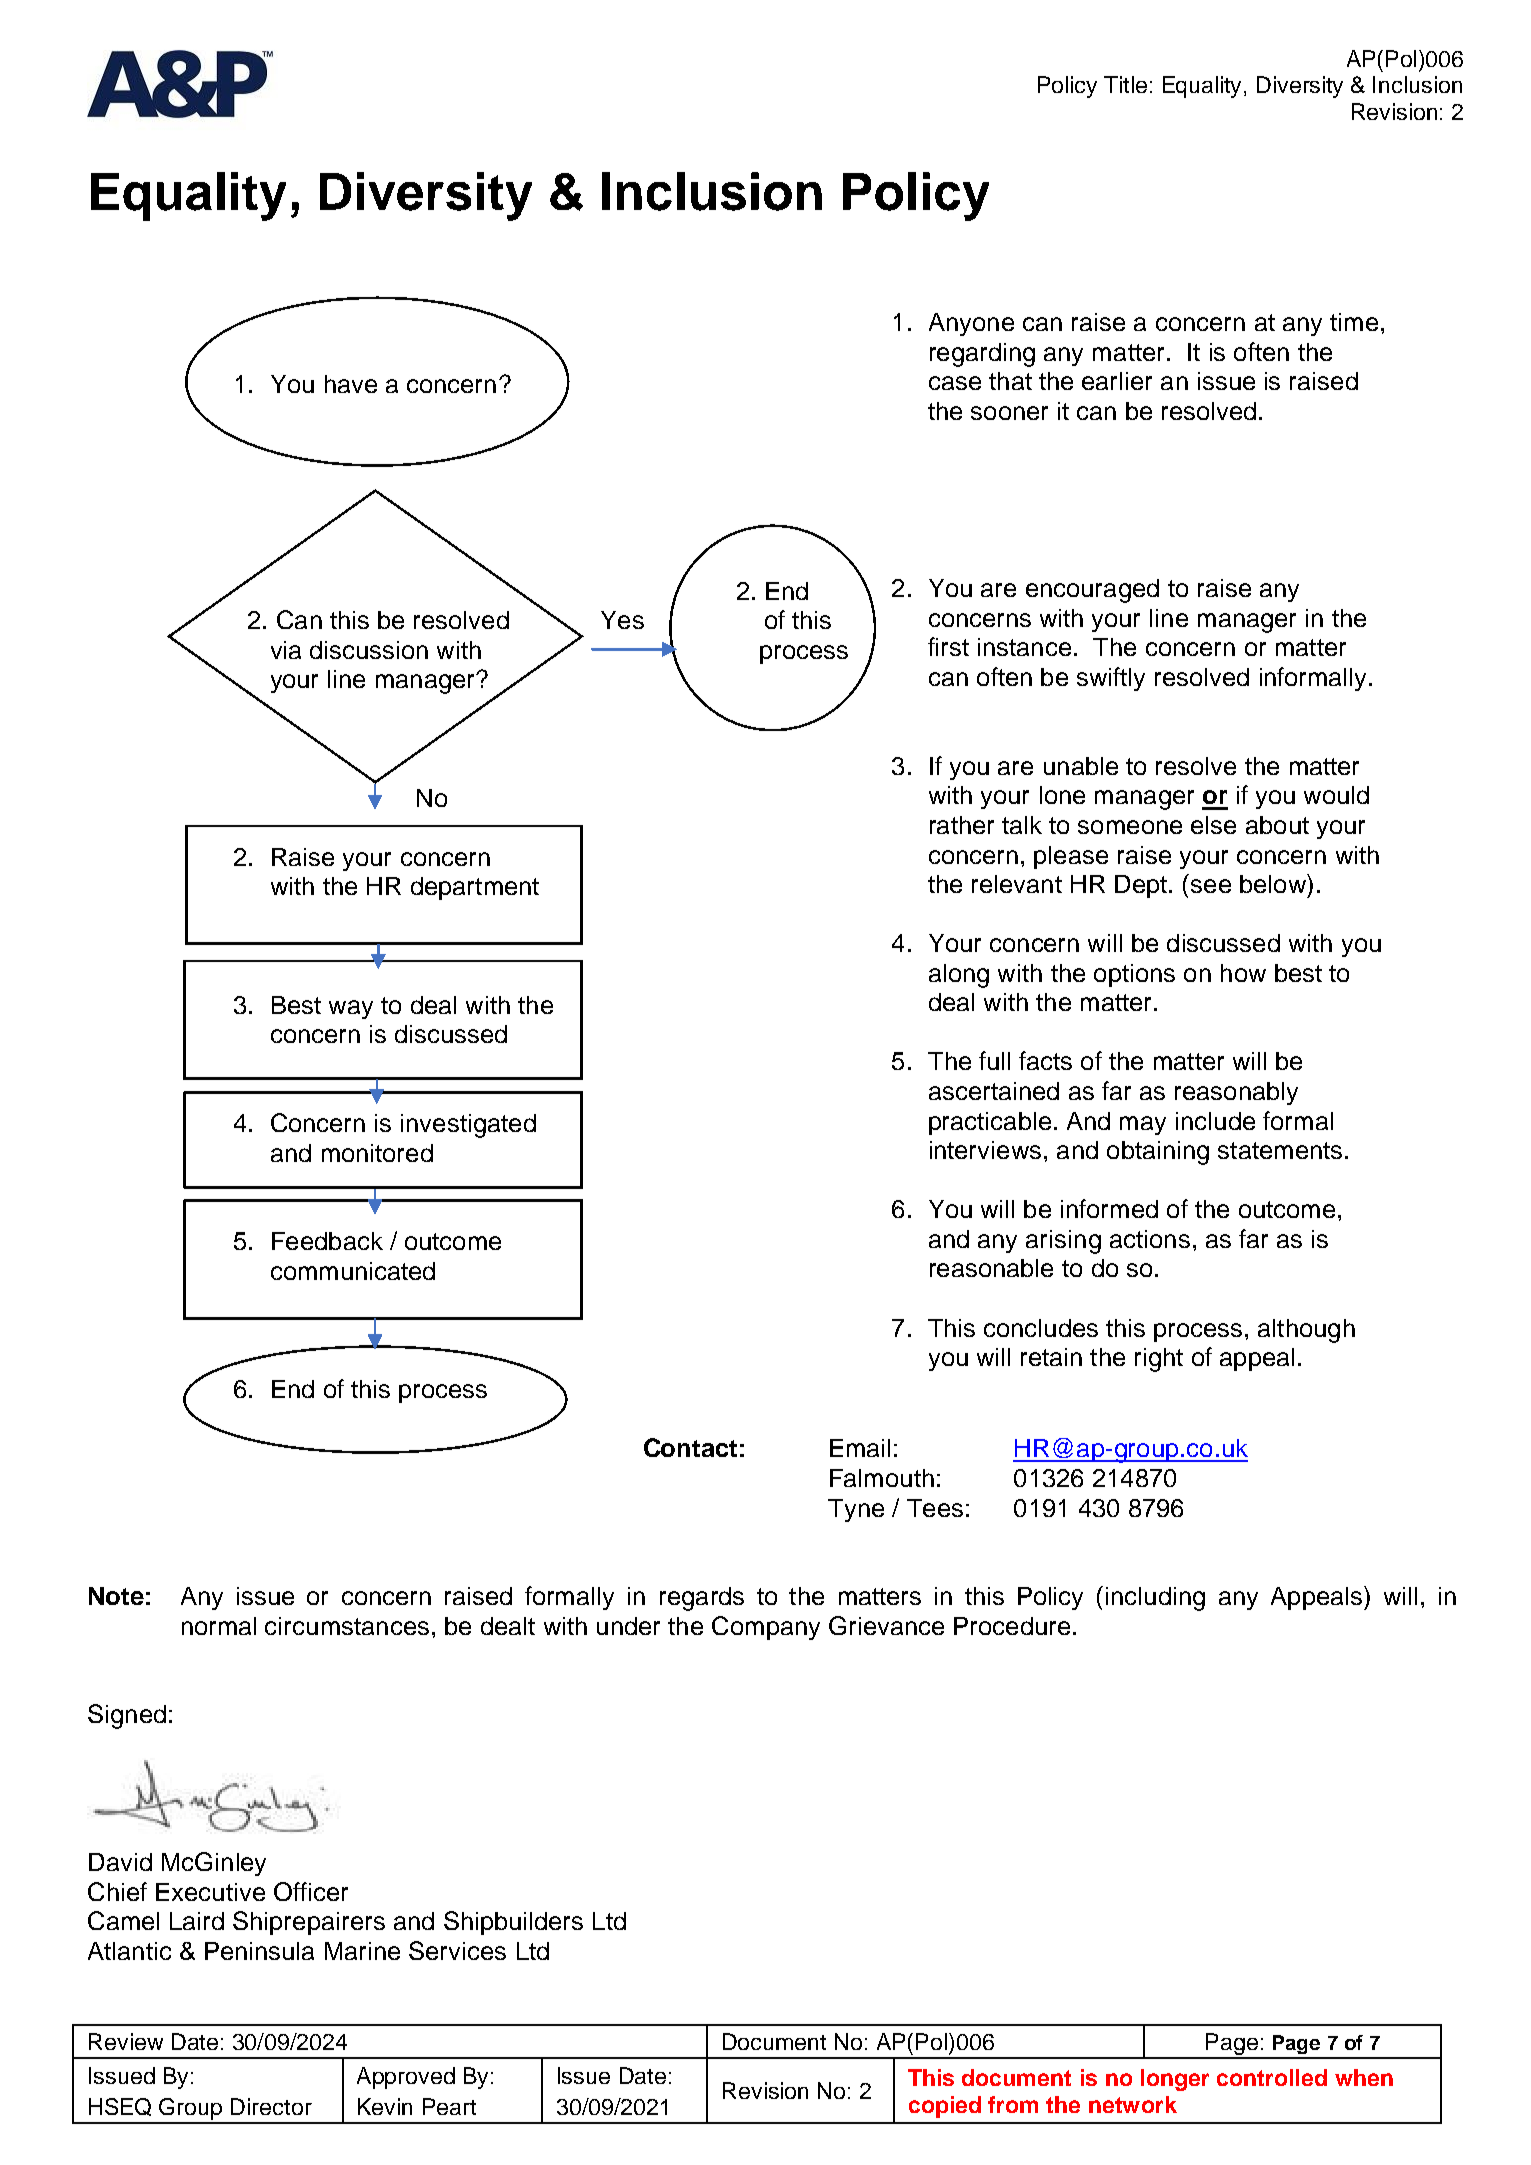 The image size is (1531, 2165). Describe the element at coordinates (990, 1123) in the screenshot. I see `practicable` at that location.
